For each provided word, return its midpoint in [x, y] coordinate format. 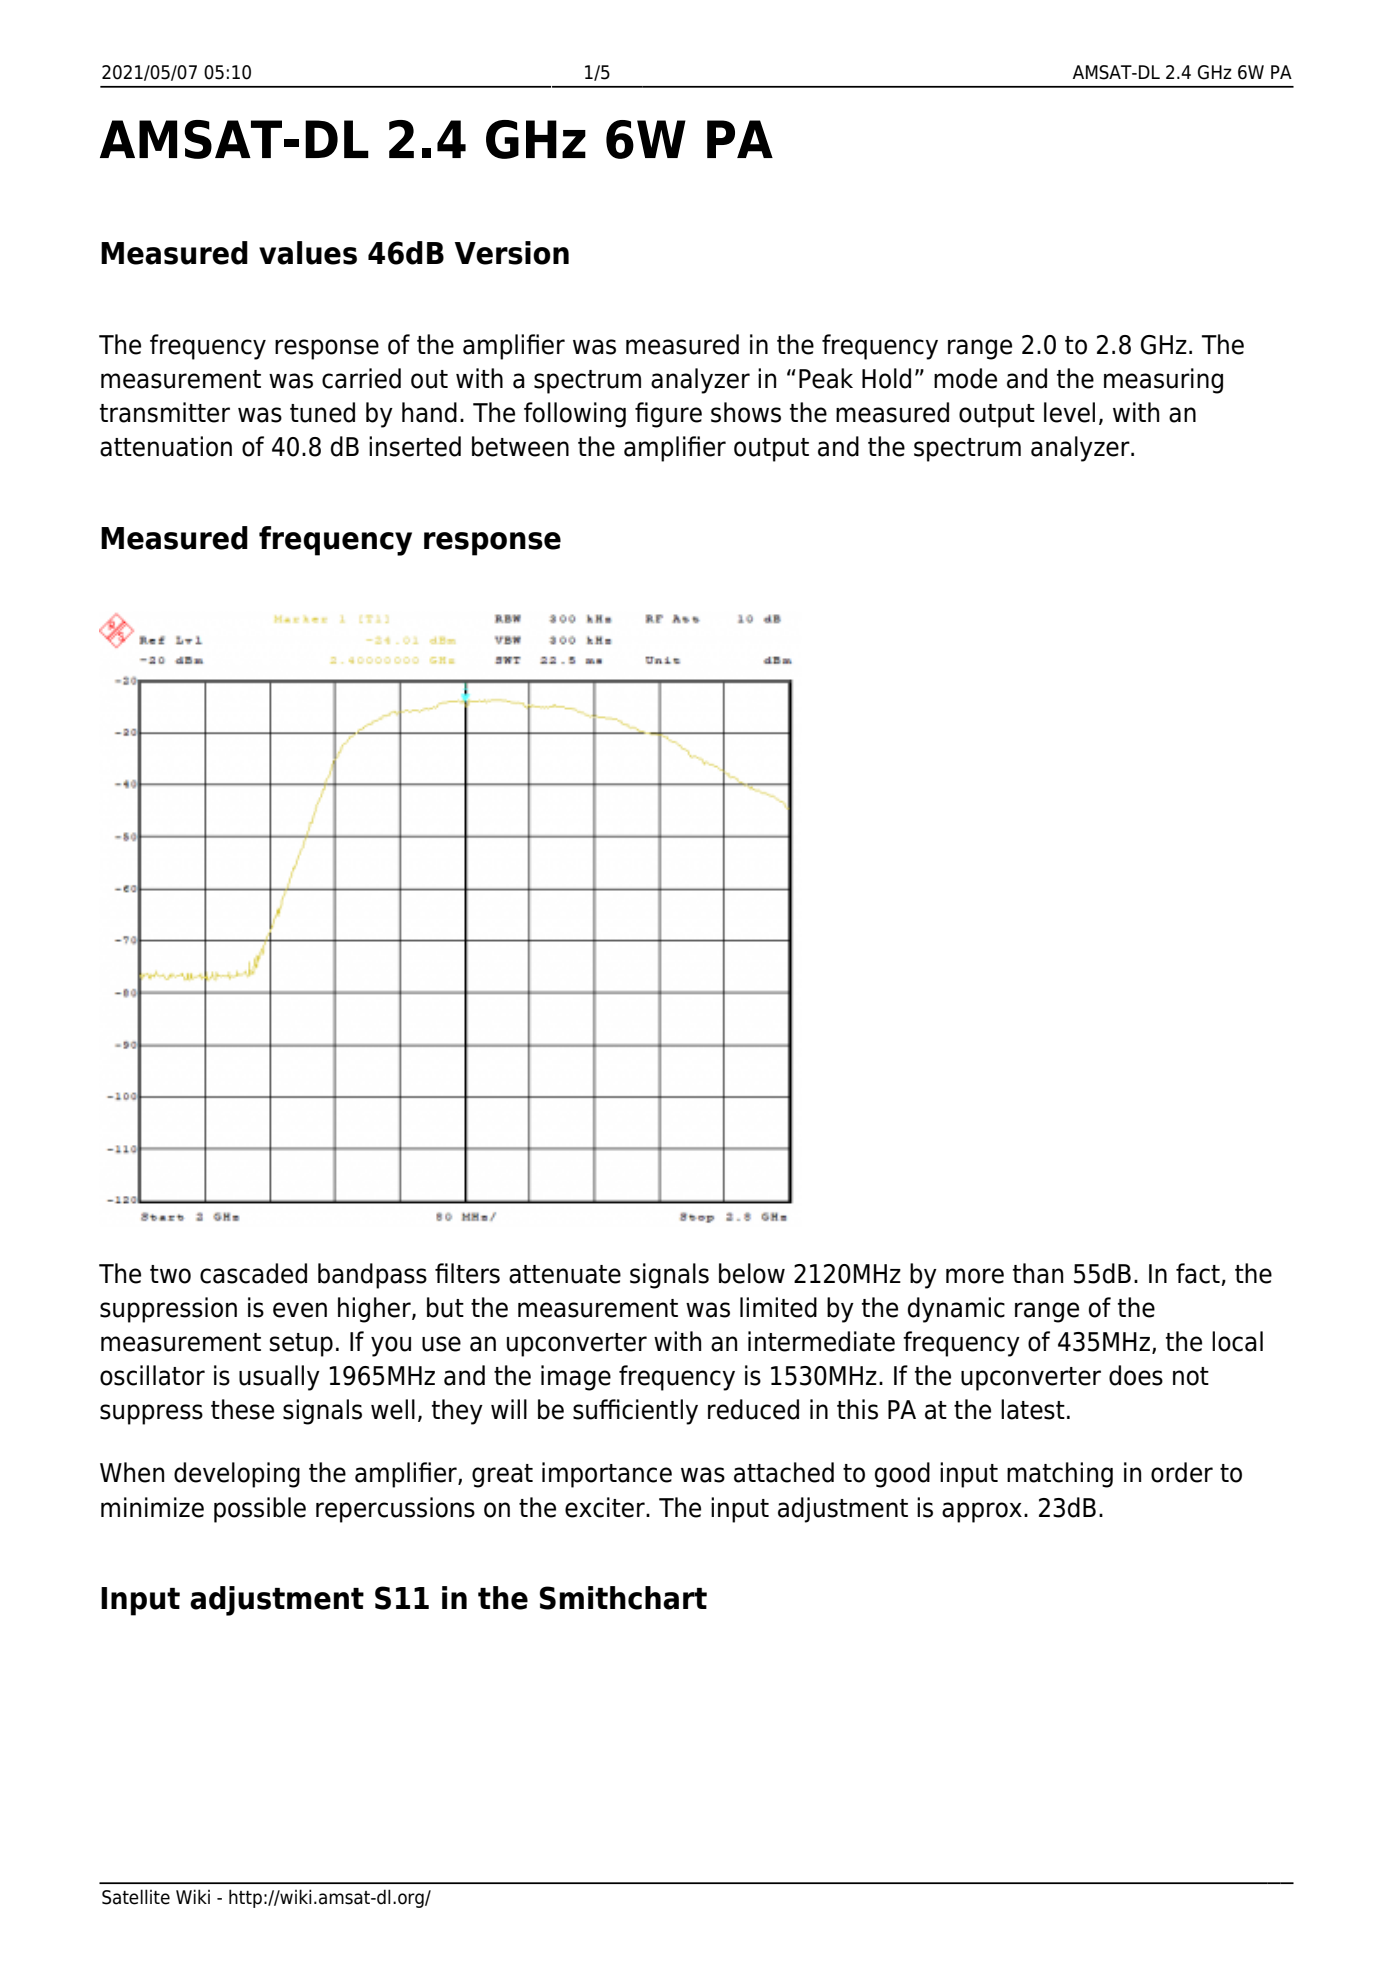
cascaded [253, 1273]
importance [607, 1475]
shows [746, 412]
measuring [1163, 381]
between [520, 446]
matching [1060, 1475]
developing [237, 1475]
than [1038, 1273]
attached [784, 1472]
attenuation [166, 446]
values [308, 253]
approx [982, 1512]
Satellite [136, 1897]
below [752, 1273]
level [1069, 412]
